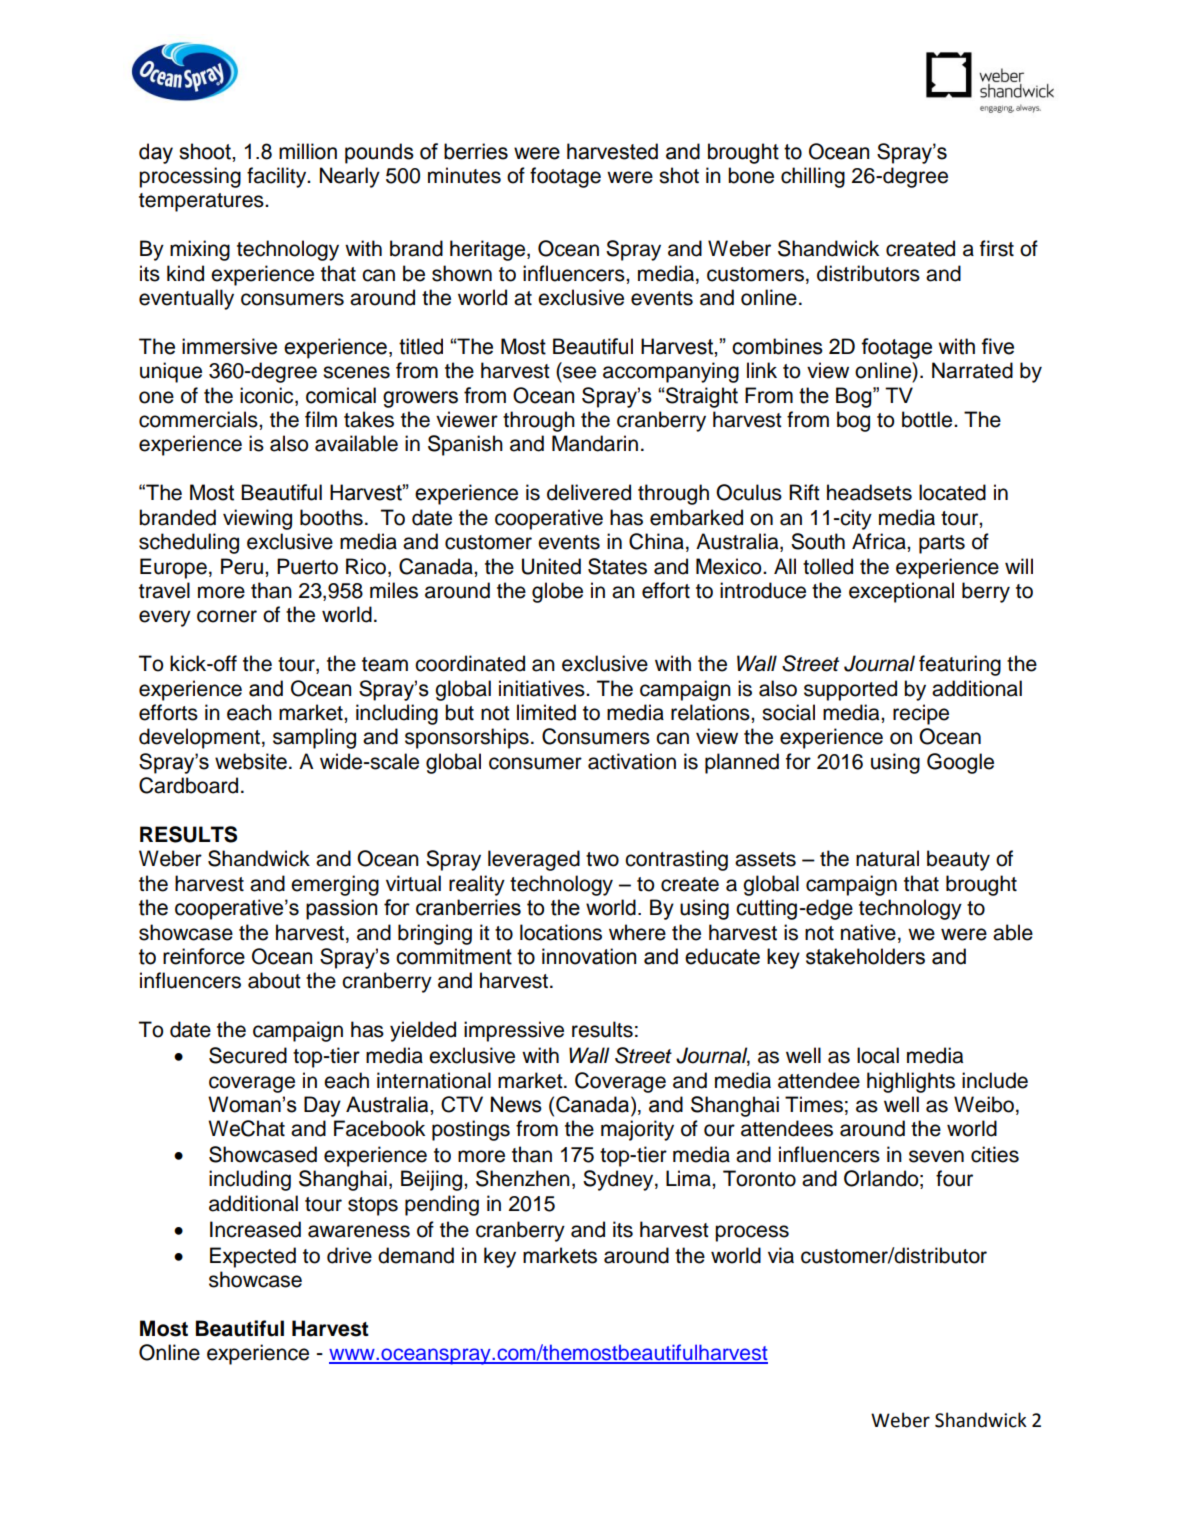  Describe the element at coordinates (546, 712) in the document. I see `limited` at that location.
